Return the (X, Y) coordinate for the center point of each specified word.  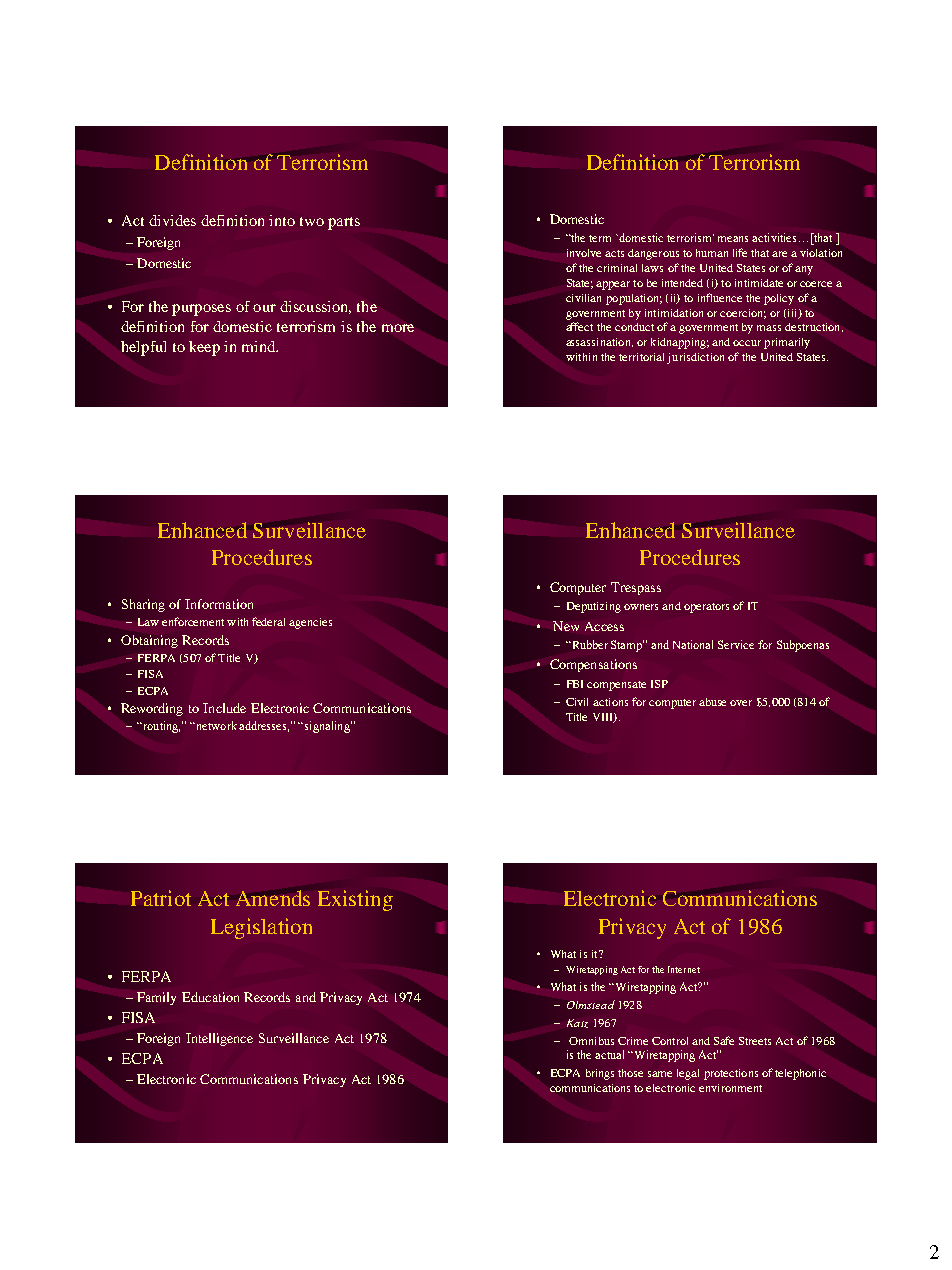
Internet (684, 969)
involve (584, 253)
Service (736, 644)
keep (204, 348)
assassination (599, 342)
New (566, 626)
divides (172, 220)
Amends (273, 898)
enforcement (193, 621)
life (740, 252)
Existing (355, 900)
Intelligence (219, 1039)
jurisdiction (695, 358)
